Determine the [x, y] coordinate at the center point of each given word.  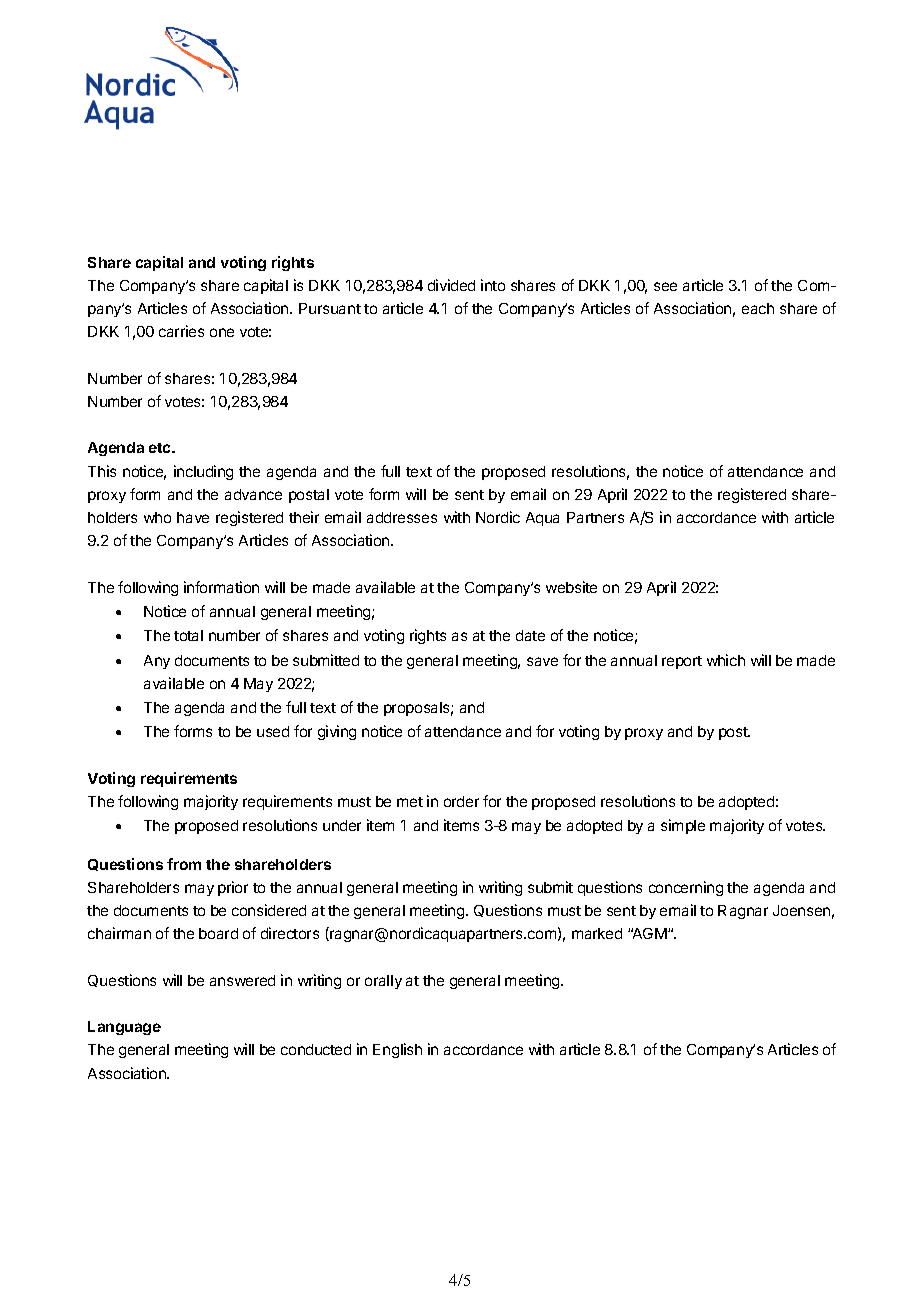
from [184, 864]
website [571, 587]
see [665, 286]
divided [451, 285]
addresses [402, 517]
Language [124, 1028]
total [188, 635]
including [203, 472]
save [542, 661]
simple [683, 826]
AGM [650, 933]
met [410, 802]
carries [181, 331]
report [682, 662]
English [397, 1050]
